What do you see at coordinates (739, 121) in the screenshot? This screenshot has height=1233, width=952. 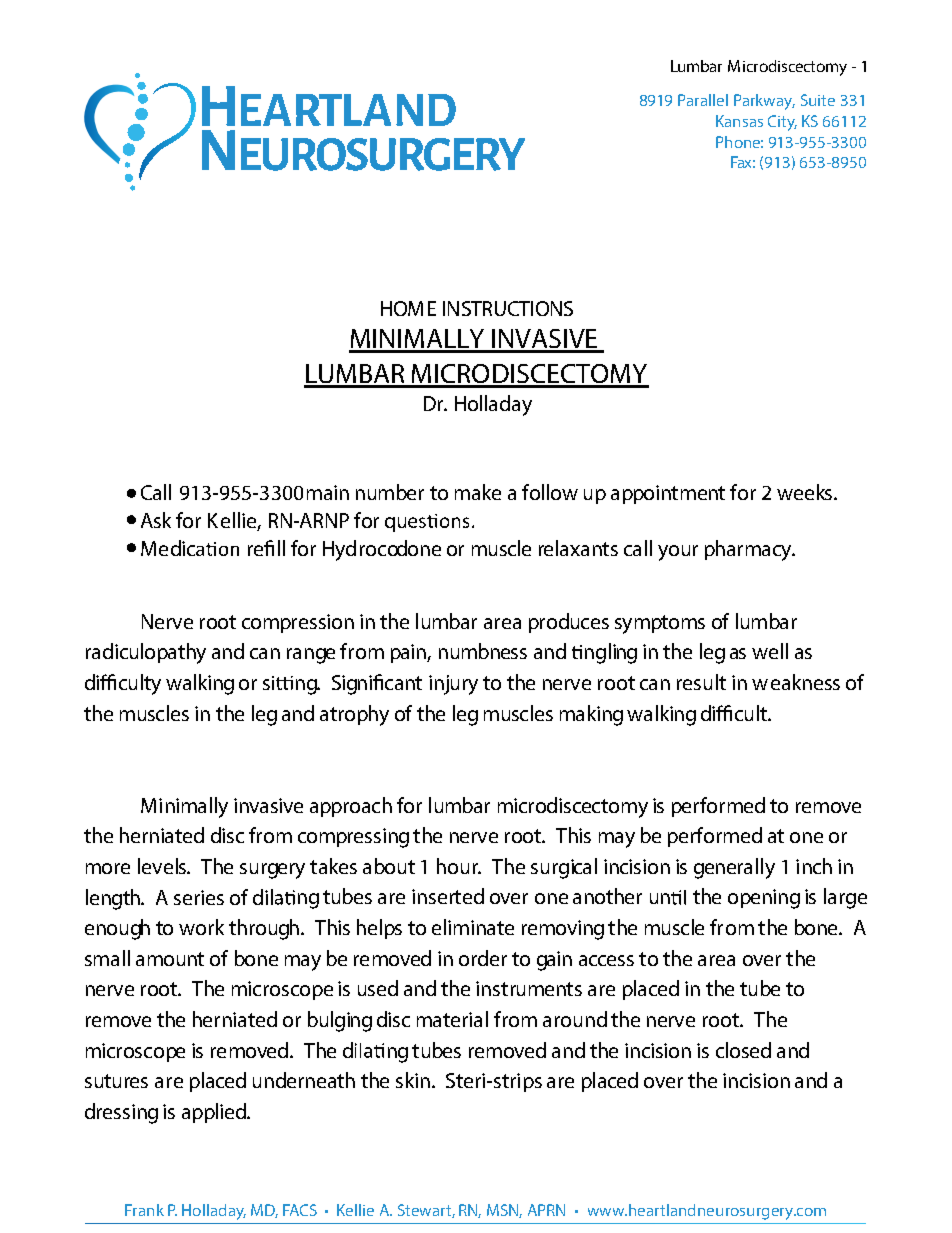 I see `Kansas` at bounding box center [739, 121].
